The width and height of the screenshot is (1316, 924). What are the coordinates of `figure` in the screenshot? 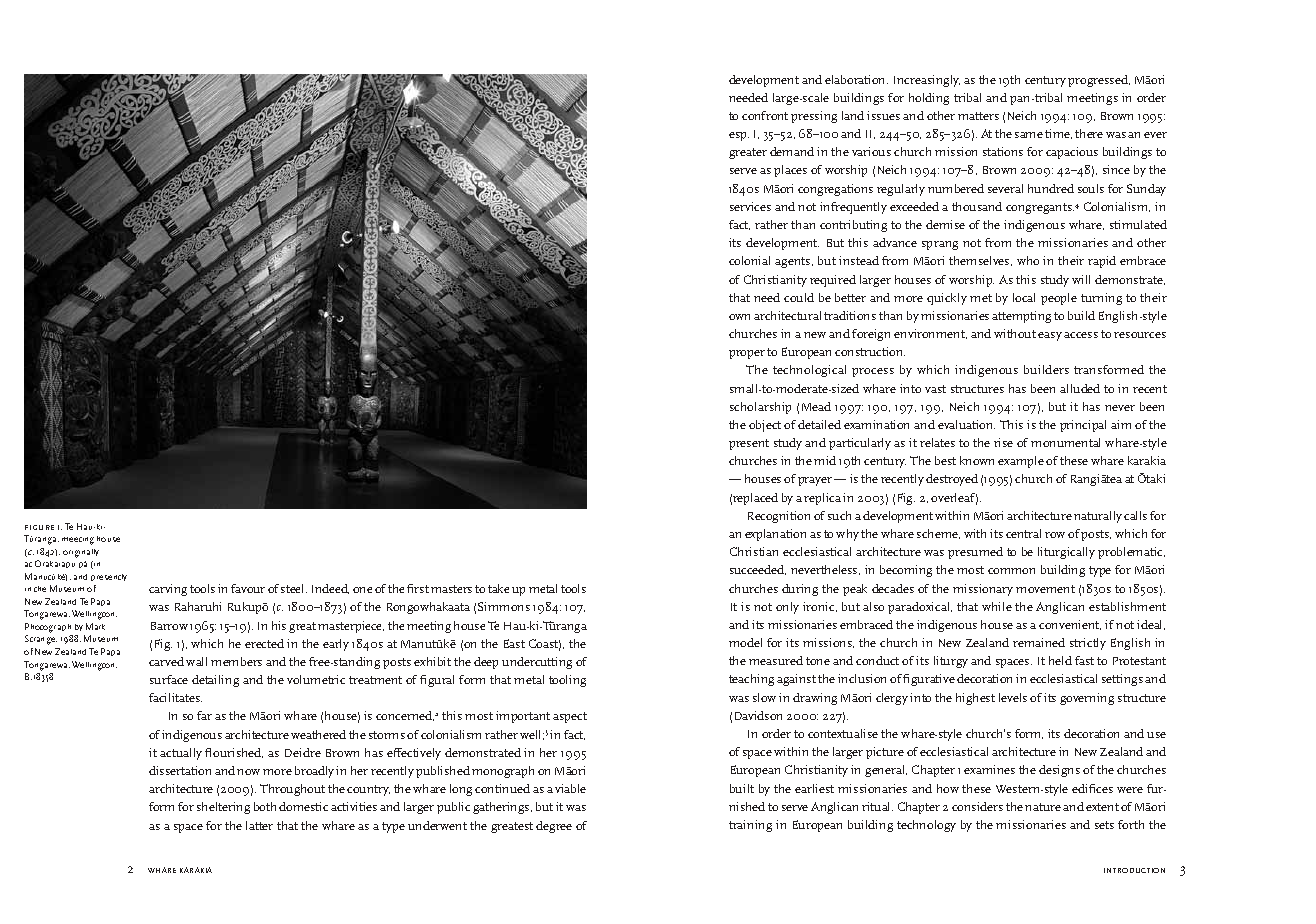 It's located at (39, 527).
